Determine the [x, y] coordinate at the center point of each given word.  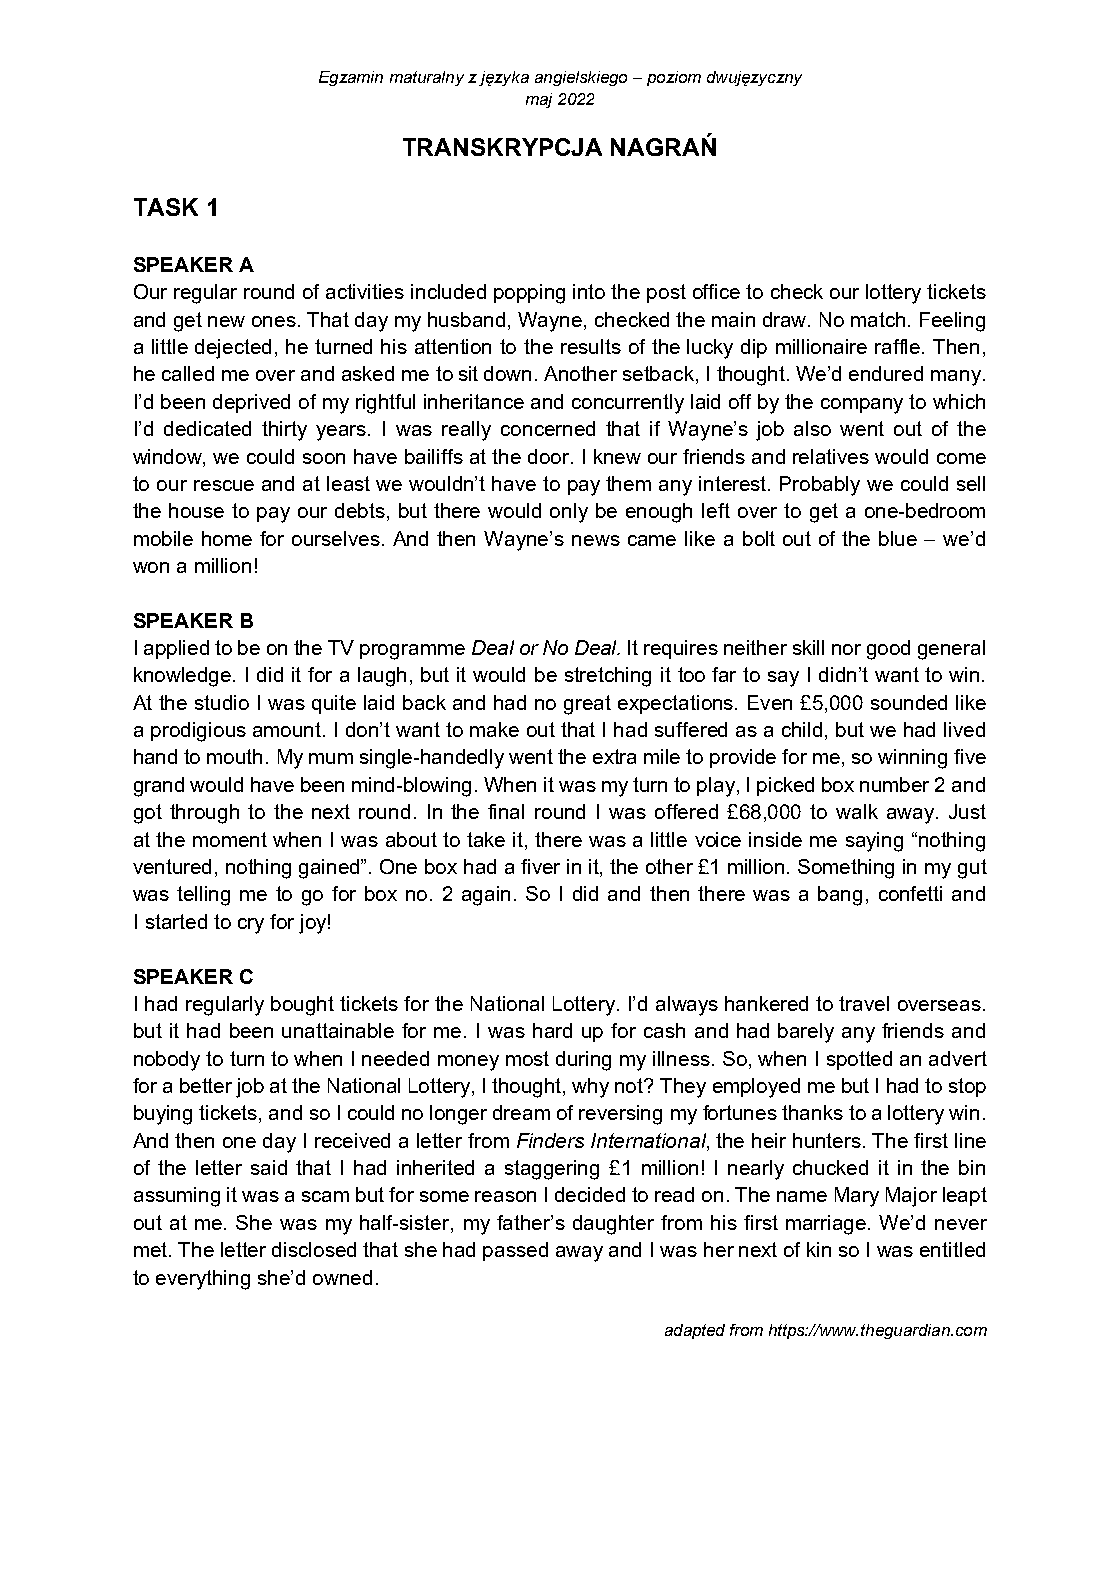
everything [203, 1280]
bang [840, 896]
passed [515, 1251]
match [878, 319]
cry [251, 926]
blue [898, 538]
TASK [166, 207]
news [596, 540]
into [589, 291]
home [227, 538]
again [486, 896]
